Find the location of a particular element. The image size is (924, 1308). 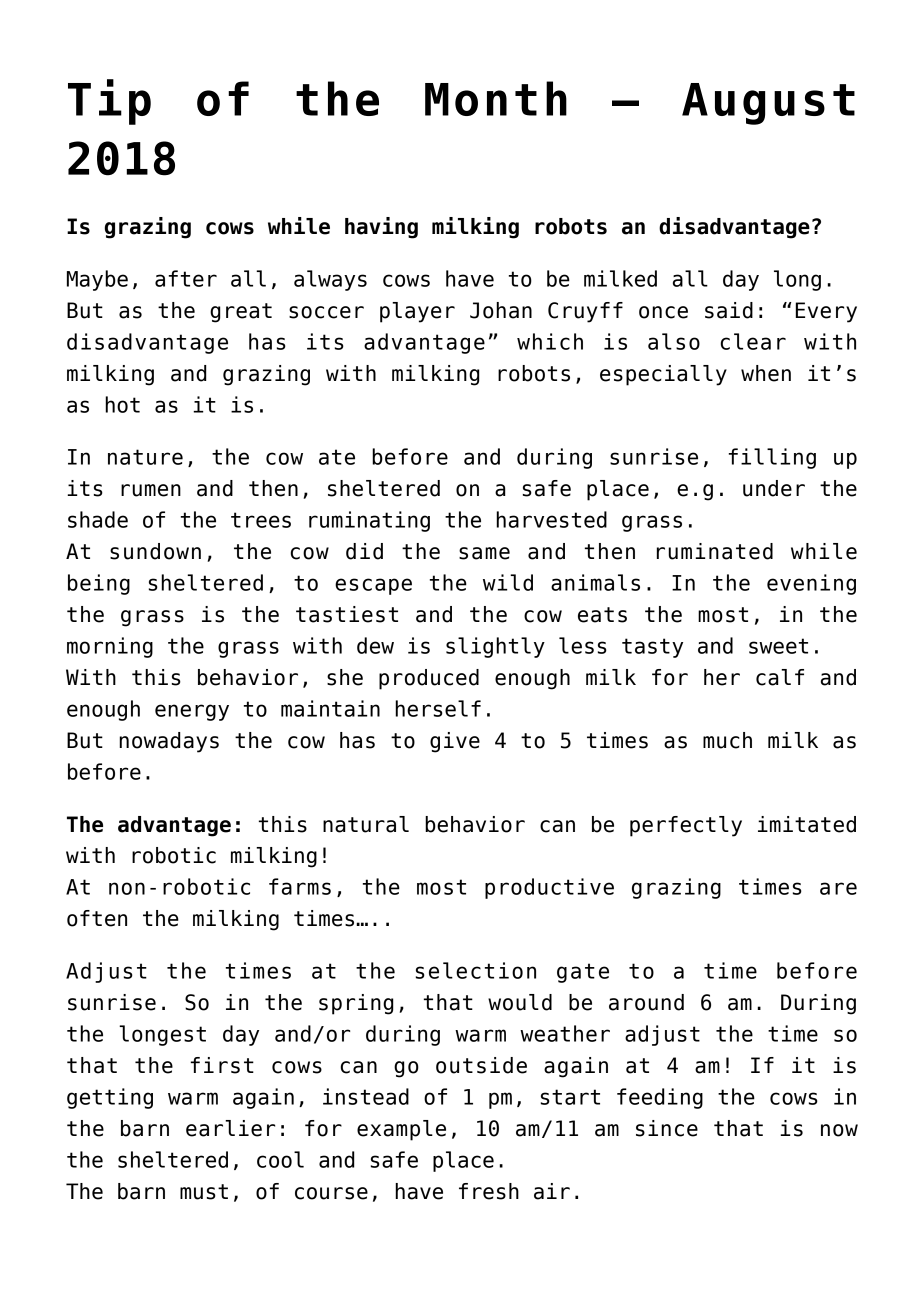

Month is located at coordinates (496, 98).
